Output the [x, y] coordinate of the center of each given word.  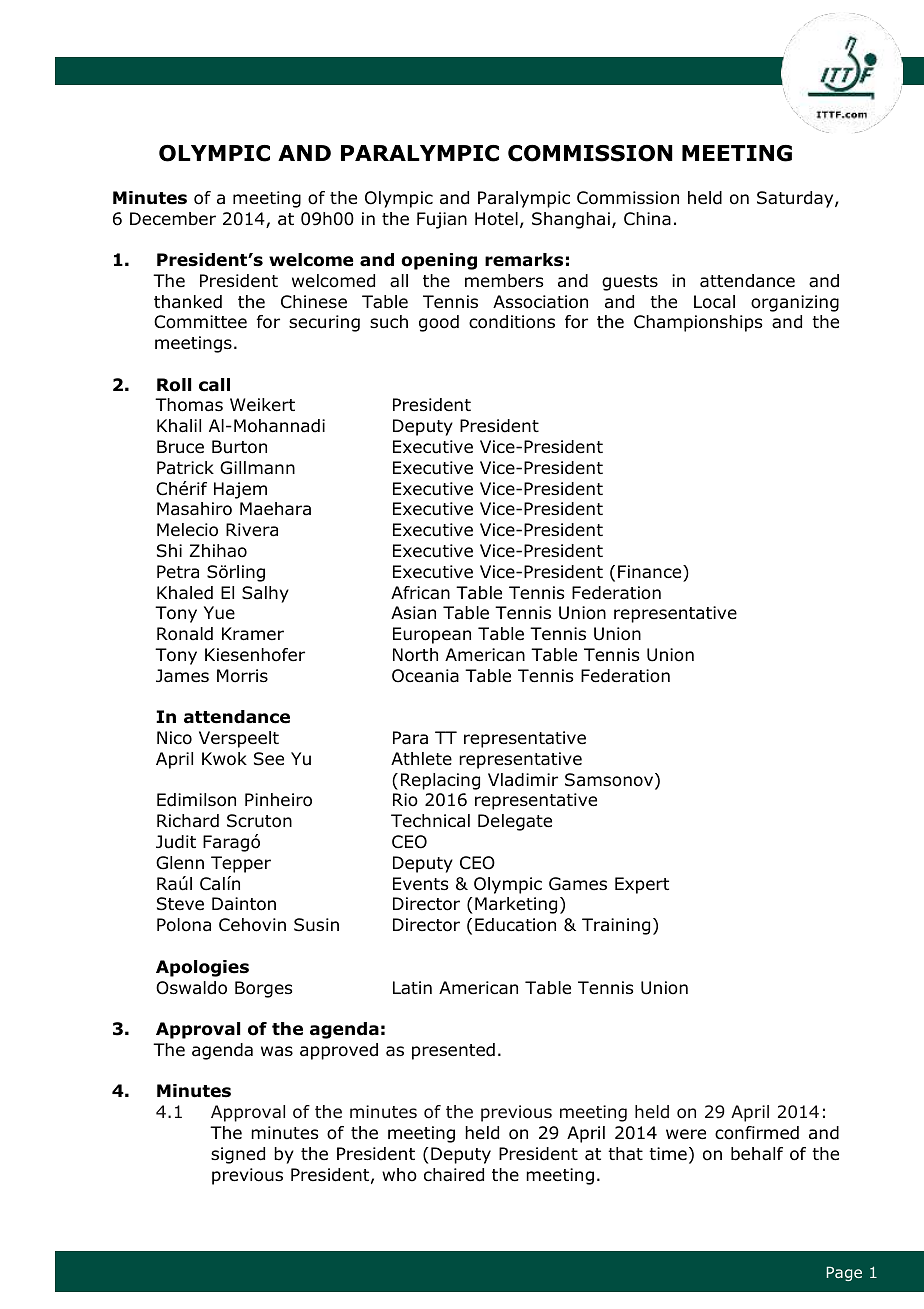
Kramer [253, 634]
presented [453, 1051]
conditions [512, 322]
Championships [698, 323]
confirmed [757, 1133]
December [173, 219]
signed [238, 1155]
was [277, 1051]
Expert [642, 885]
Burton [239, 447]
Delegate [515, 822]
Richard [188, 821]
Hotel [496, 219]
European [432, 635]
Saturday [796, 199]
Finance [651, 572]
